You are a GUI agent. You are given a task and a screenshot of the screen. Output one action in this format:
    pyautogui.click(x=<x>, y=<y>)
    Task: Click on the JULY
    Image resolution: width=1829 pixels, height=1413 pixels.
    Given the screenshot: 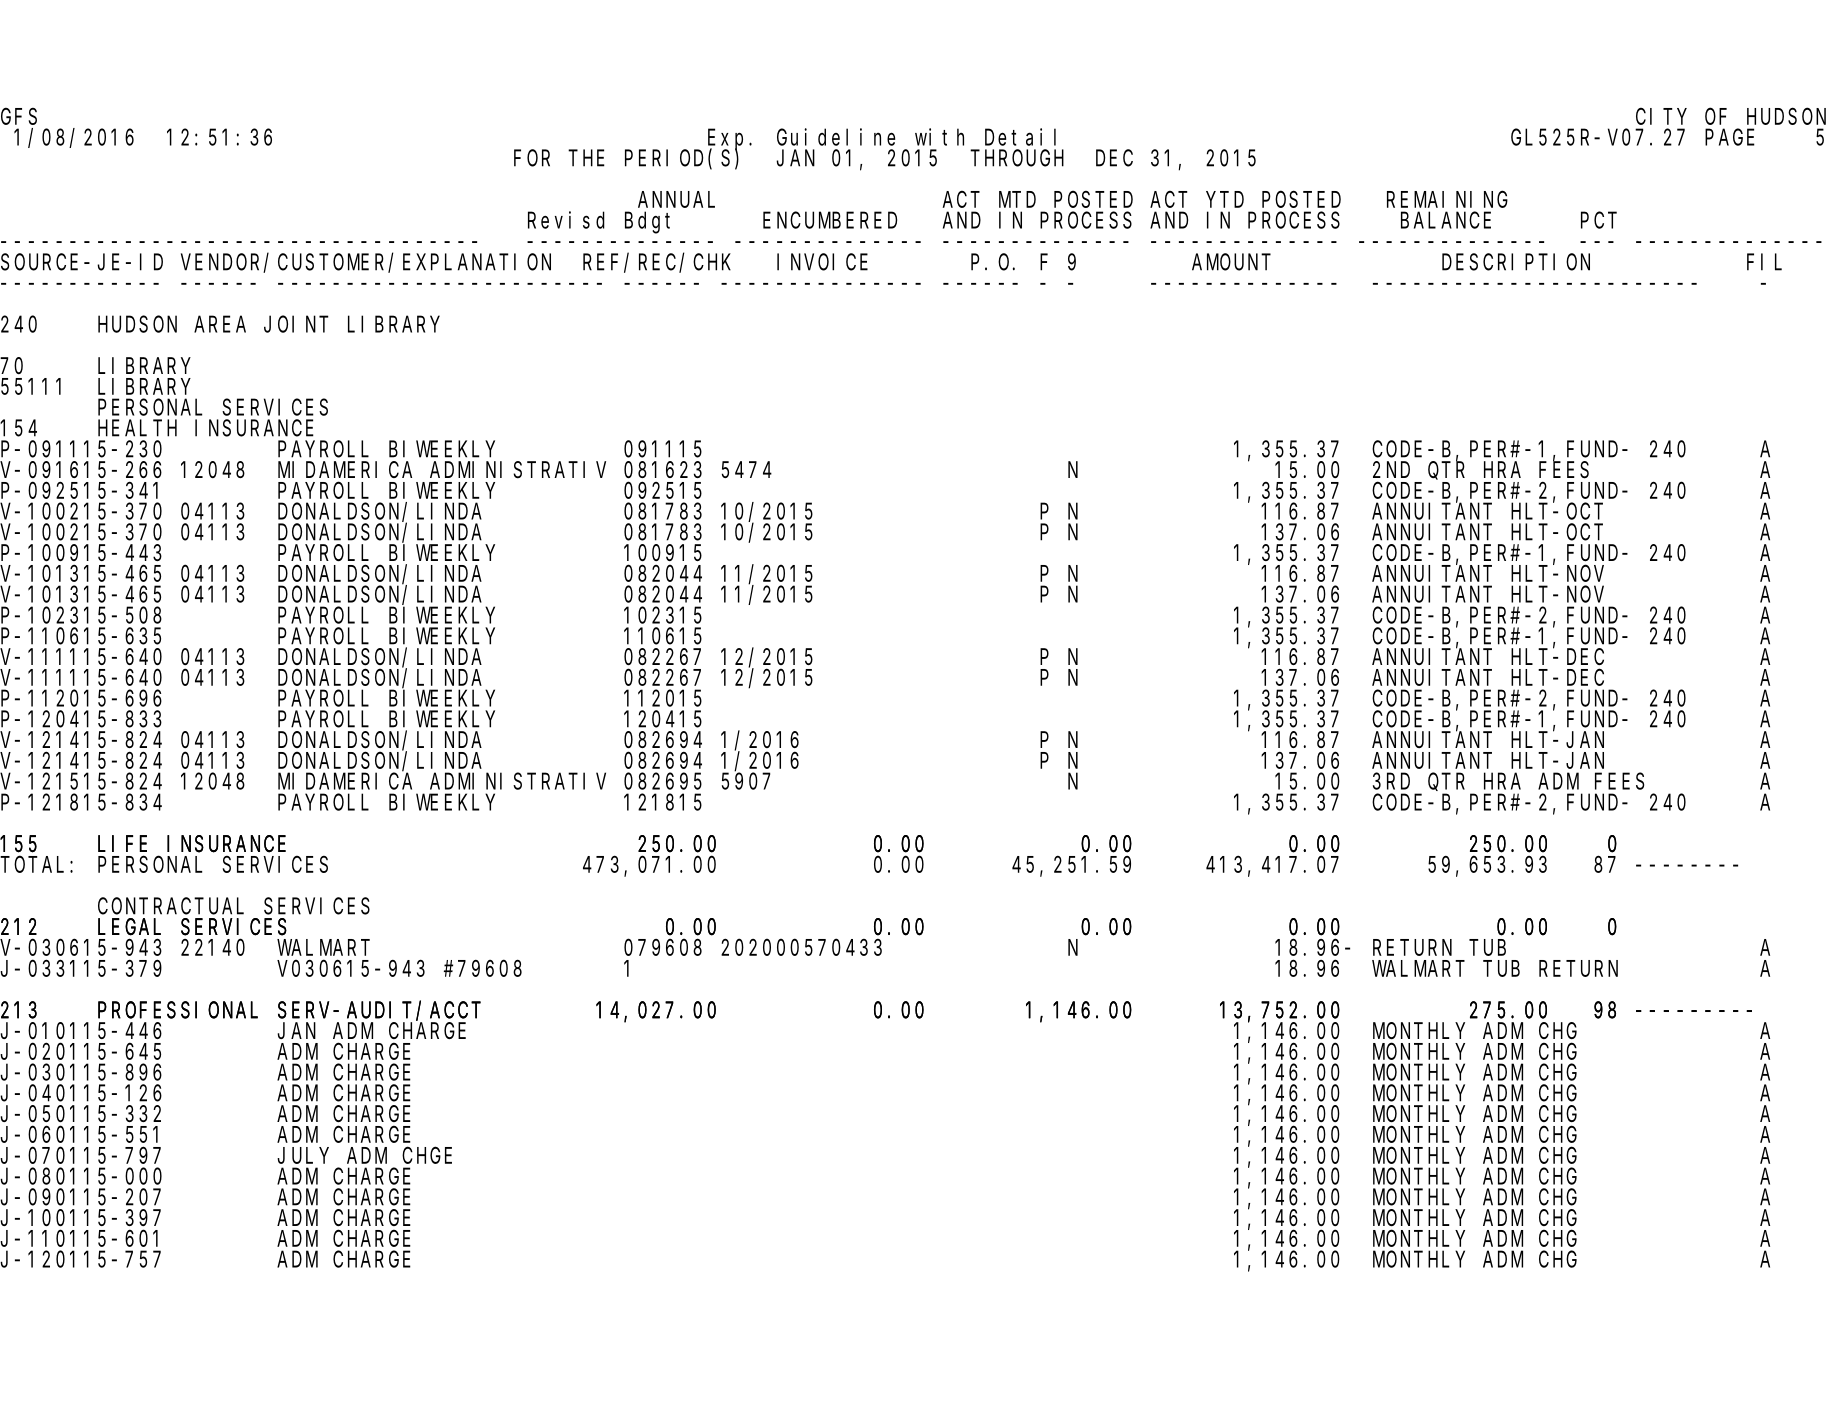 What is the action you would take?
    pyautogui.click(x=303, y=1156)
